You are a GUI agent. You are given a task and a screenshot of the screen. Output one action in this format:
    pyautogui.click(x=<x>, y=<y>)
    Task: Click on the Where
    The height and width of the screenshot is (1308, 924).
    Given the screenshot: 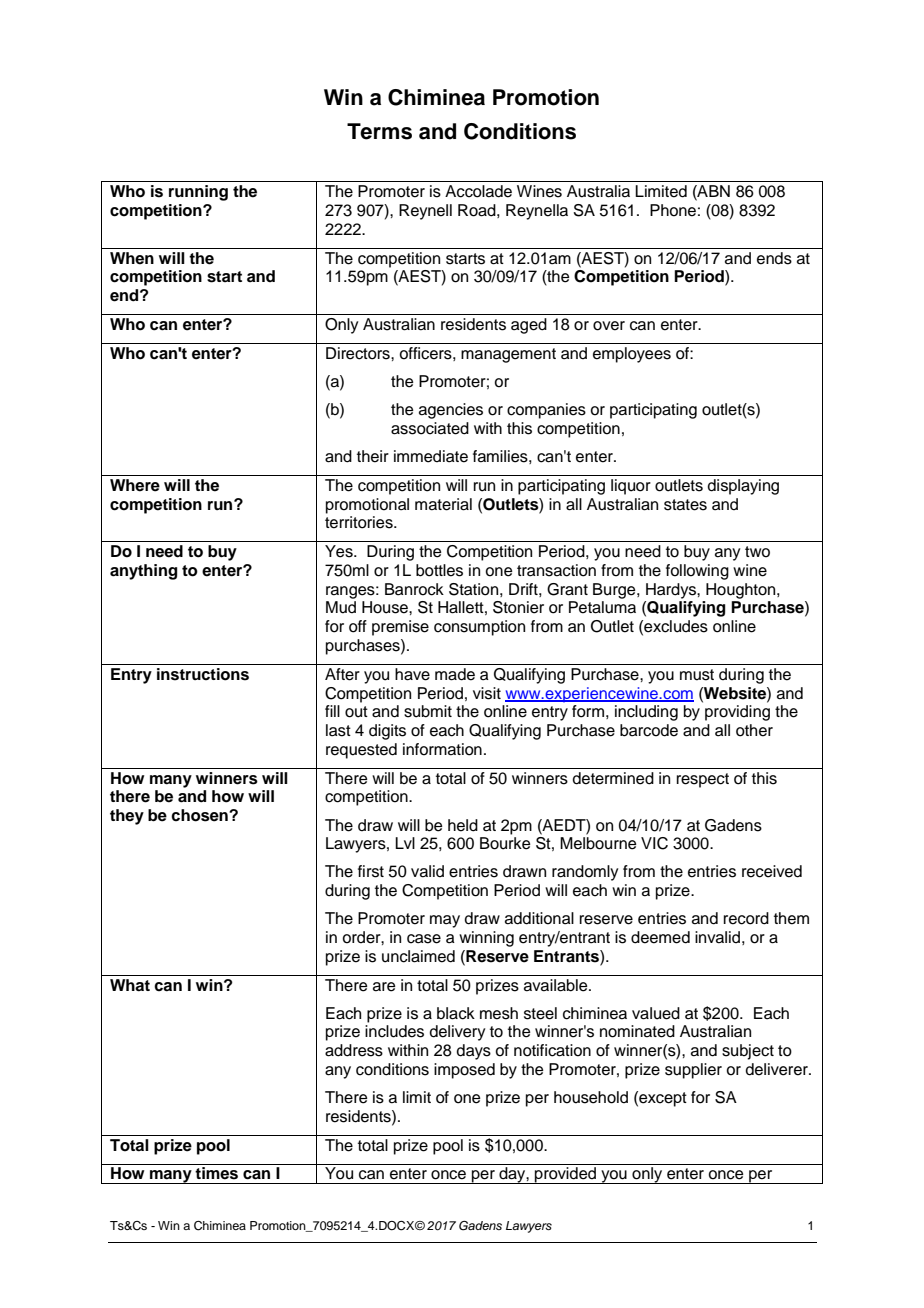 What is the action you would take?
    pyautogui.click(x=135, y=485)
